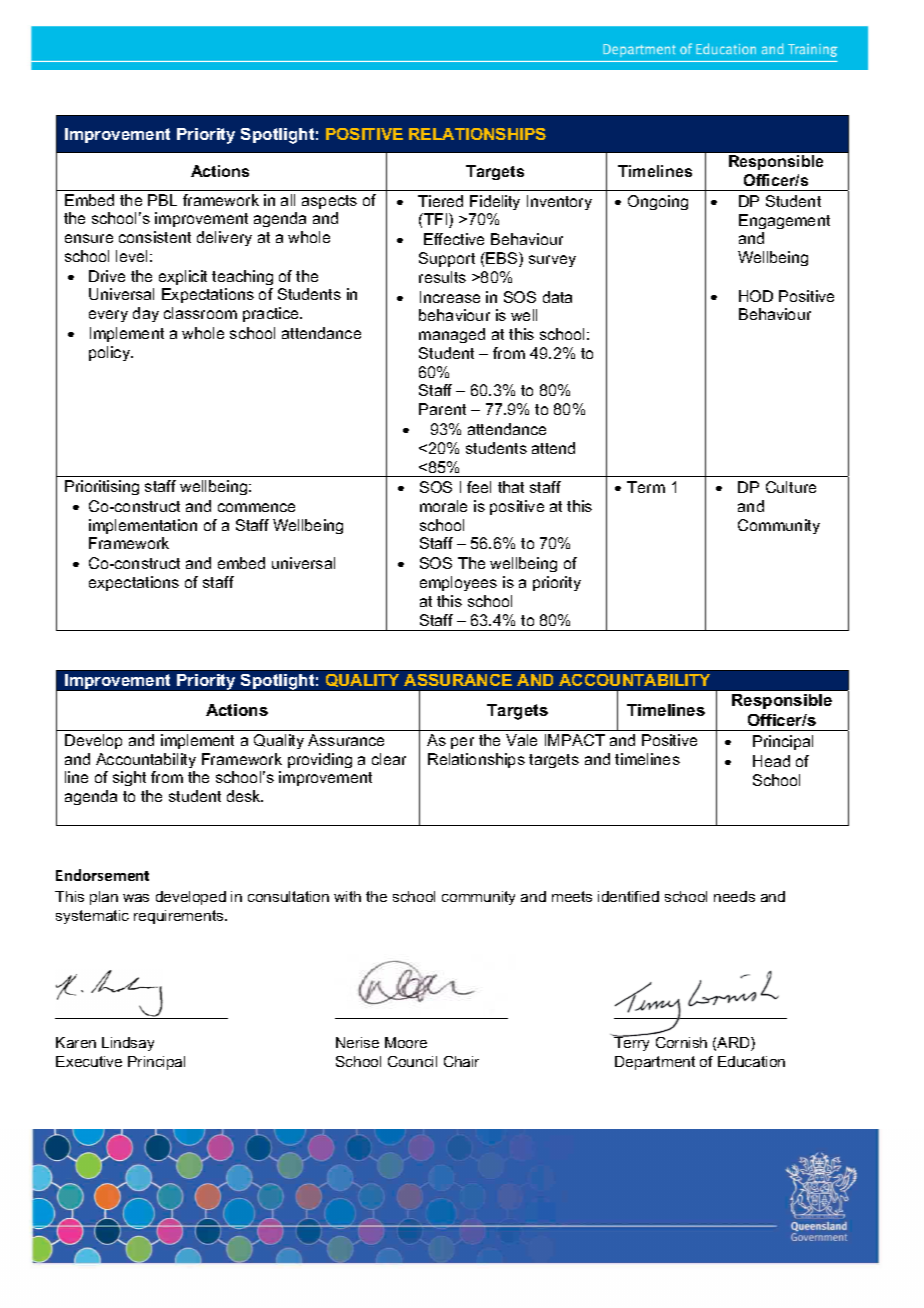 The height and width of the screenshot is (1308, 924). Describe the element at coordinates (128, 1044) in the screenshot. I see `Lindsay` at that location.
